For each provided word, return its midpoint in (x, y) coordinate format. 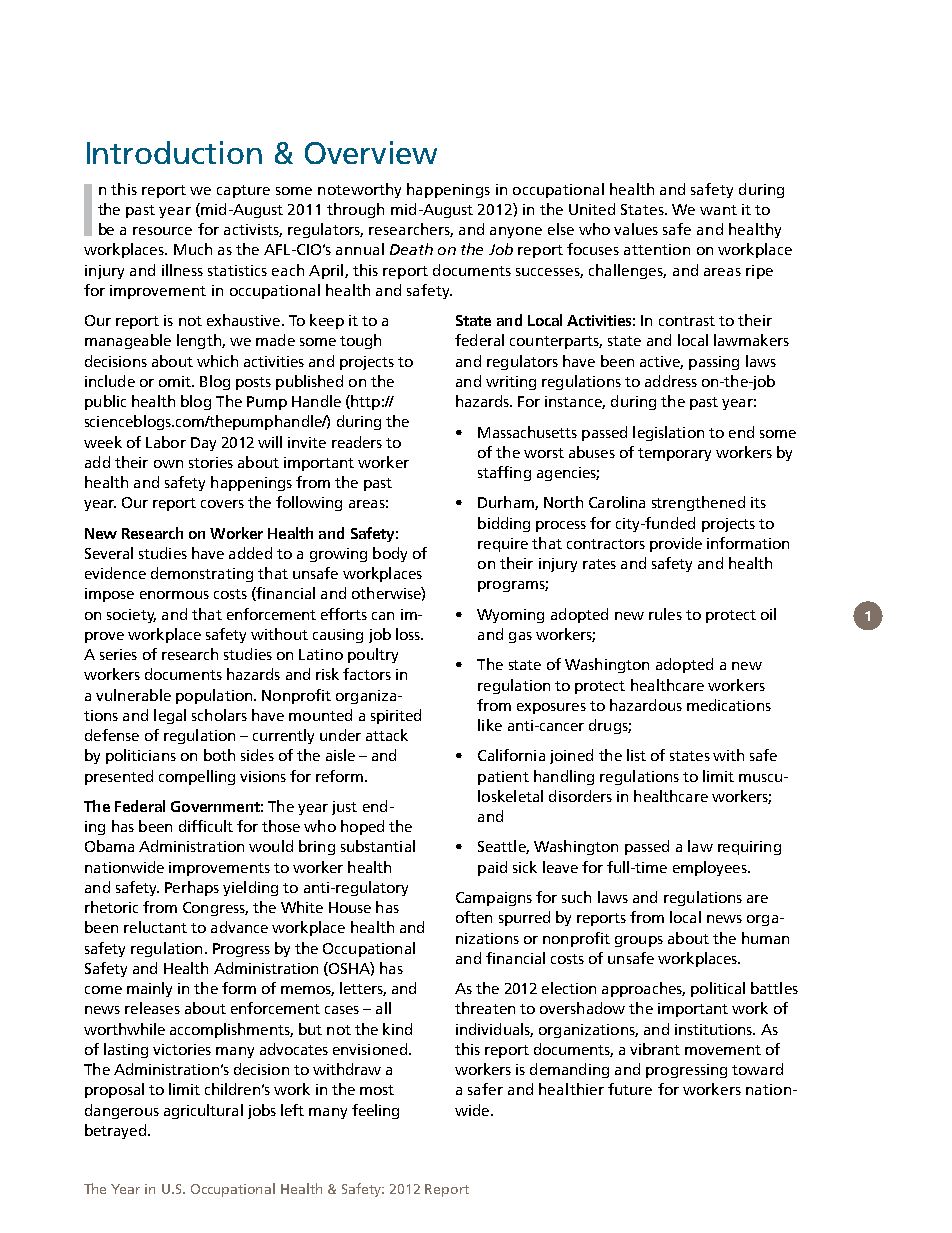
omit (176, 381)
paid (492, 868)
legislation (668, 433)
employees (711, 868)
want (718, 210)
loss (409, 634)
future (630, 1089)
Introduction (174, 152)
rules (665, 614)
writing (511, 383)
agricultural (203, 1111)
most (377, 1090)
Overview (371, 152)
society (131, 616)
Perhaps (192, 888)
